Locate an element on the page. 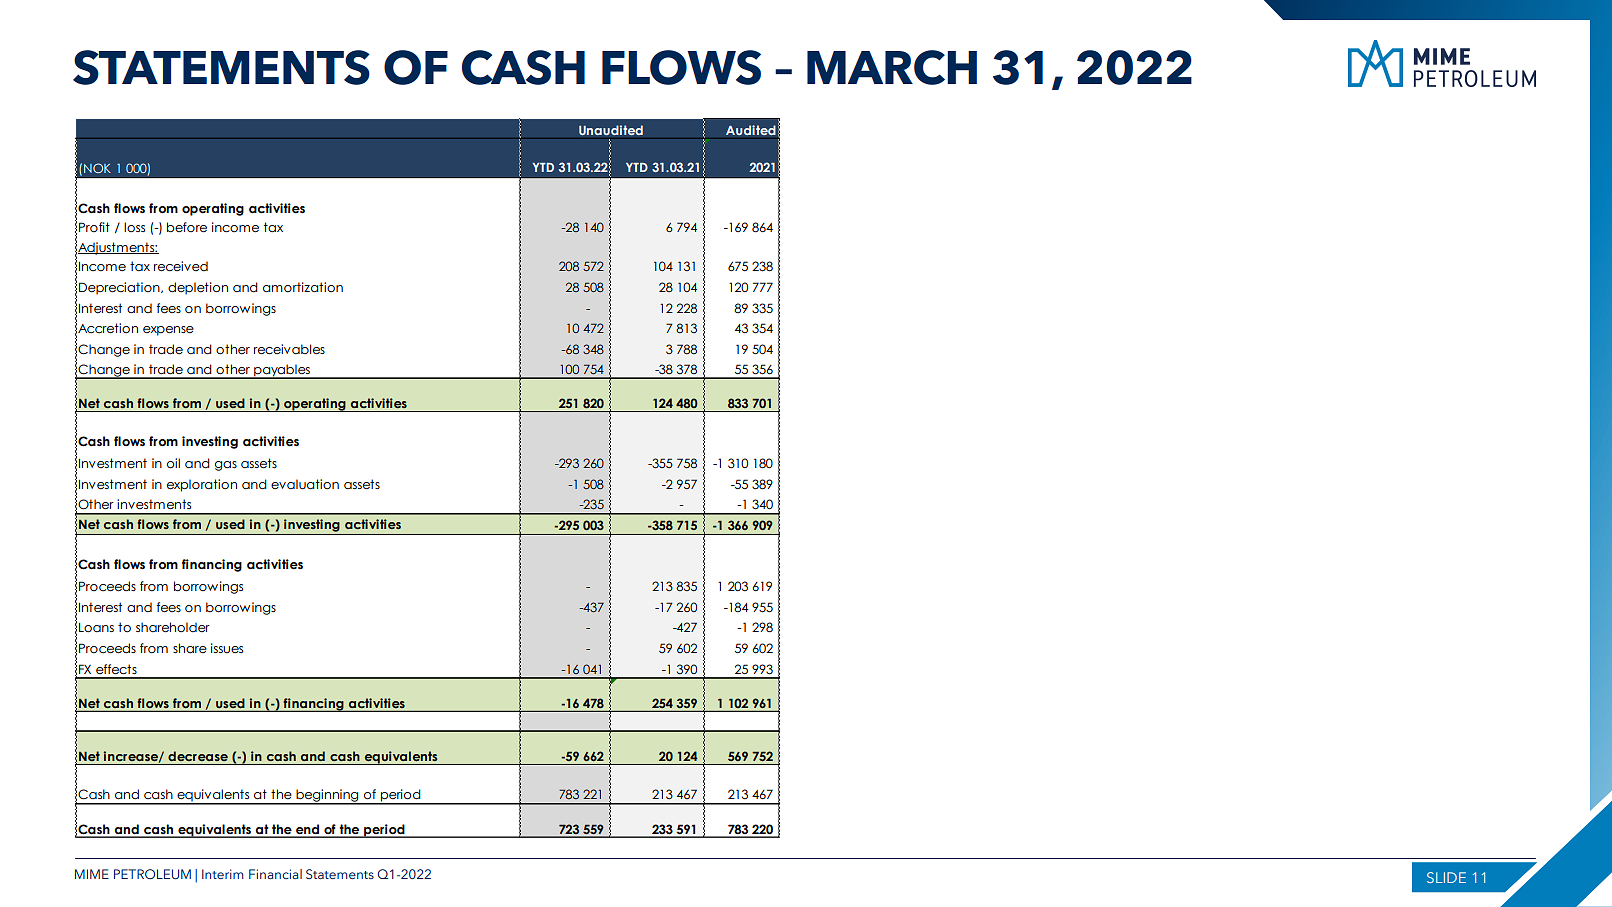  beginning is located at coordinates (327, 796).
